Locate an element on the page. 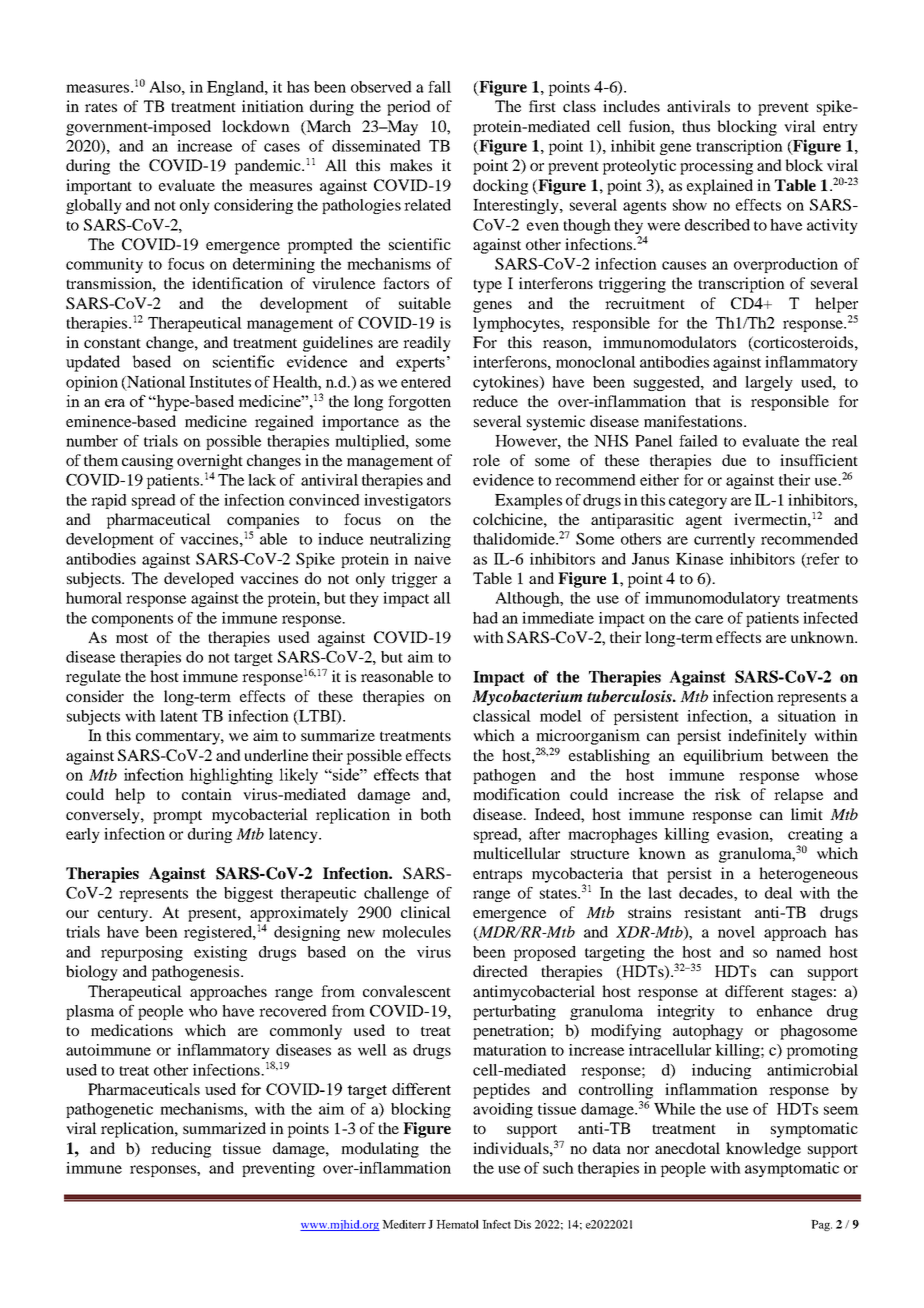 Image resolution: width=924 pixels, height=1308 pixels. modulating is located at coordinates (380, 1150).
